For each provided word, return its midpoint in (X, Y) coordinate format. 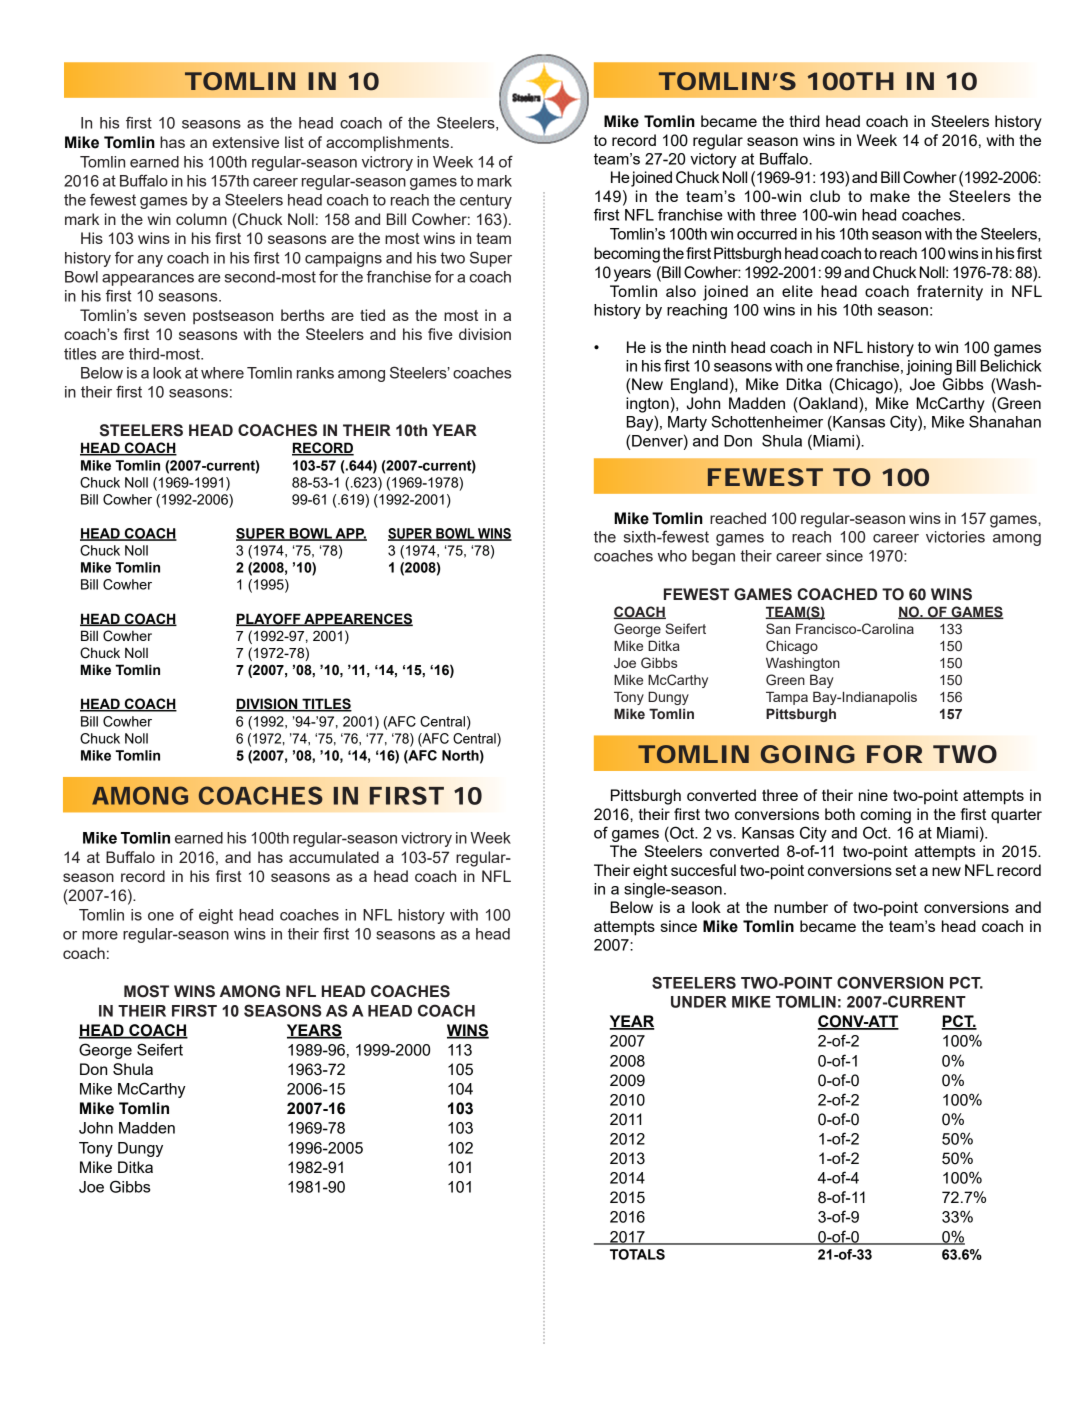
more (100, 935)
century (486, 201)
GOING (808, 754)
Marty (687, 423)
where (222, 373)
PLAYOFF (269, 619)
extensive (245, 142)
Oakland (828, 403)
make (890, 196)
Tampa (787, 698)
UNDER (699, 1002)
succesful (703, 870)
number (801, 907)
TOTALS (637, 1254)
